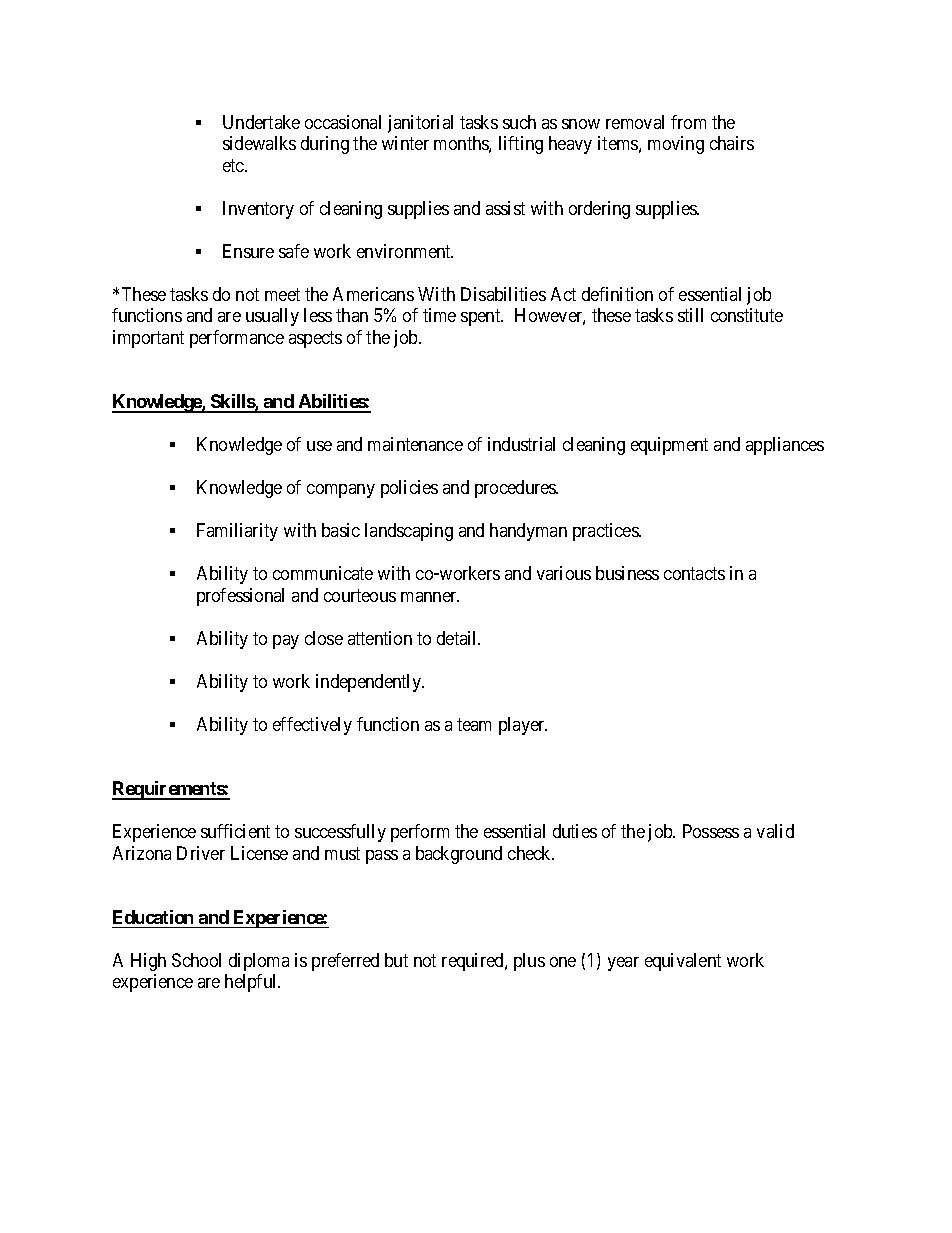  What do you see at coordinates (196, 960) in the image?
I see `School` at bounding box center [196, 960].
